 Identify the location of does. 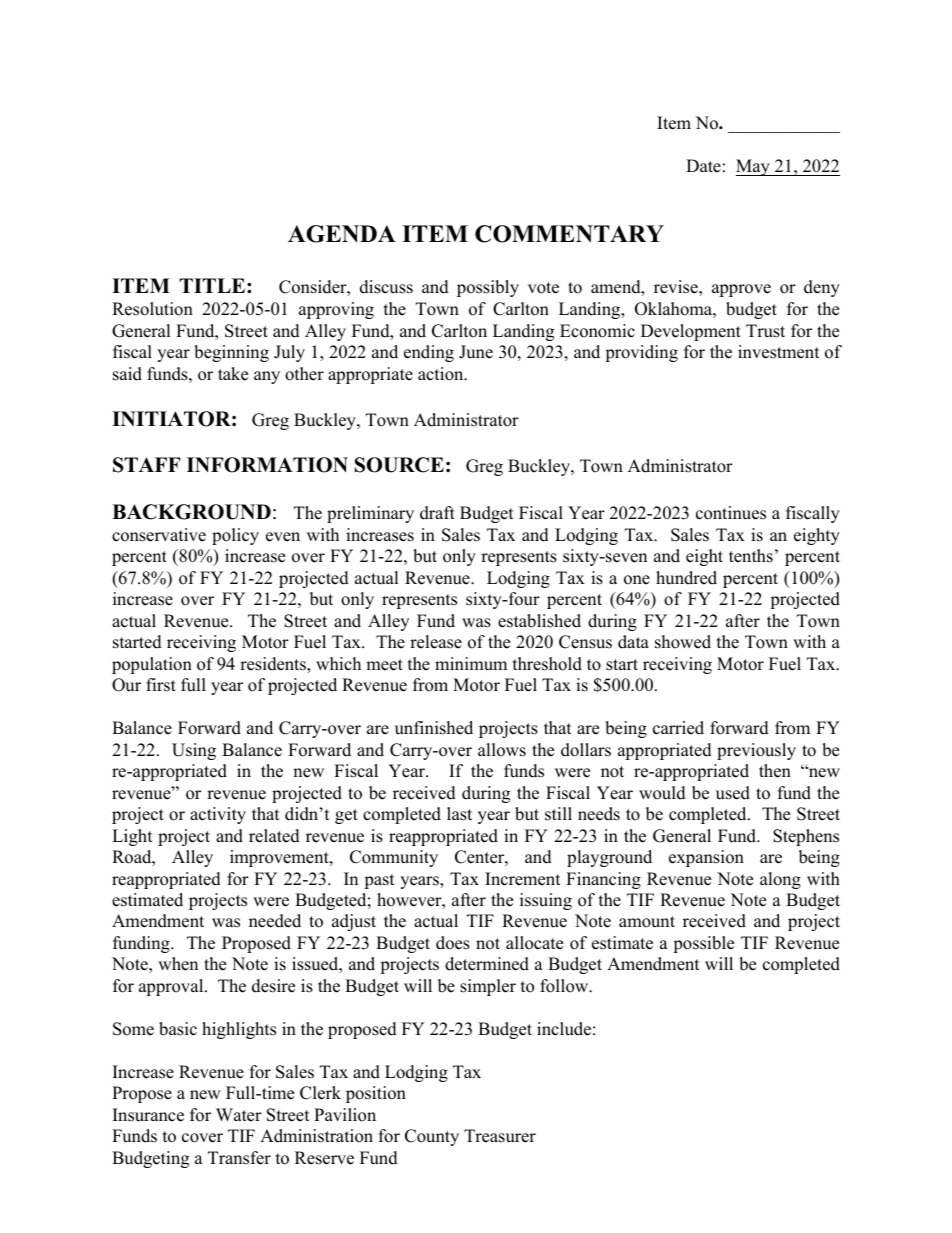
(453, 943).
